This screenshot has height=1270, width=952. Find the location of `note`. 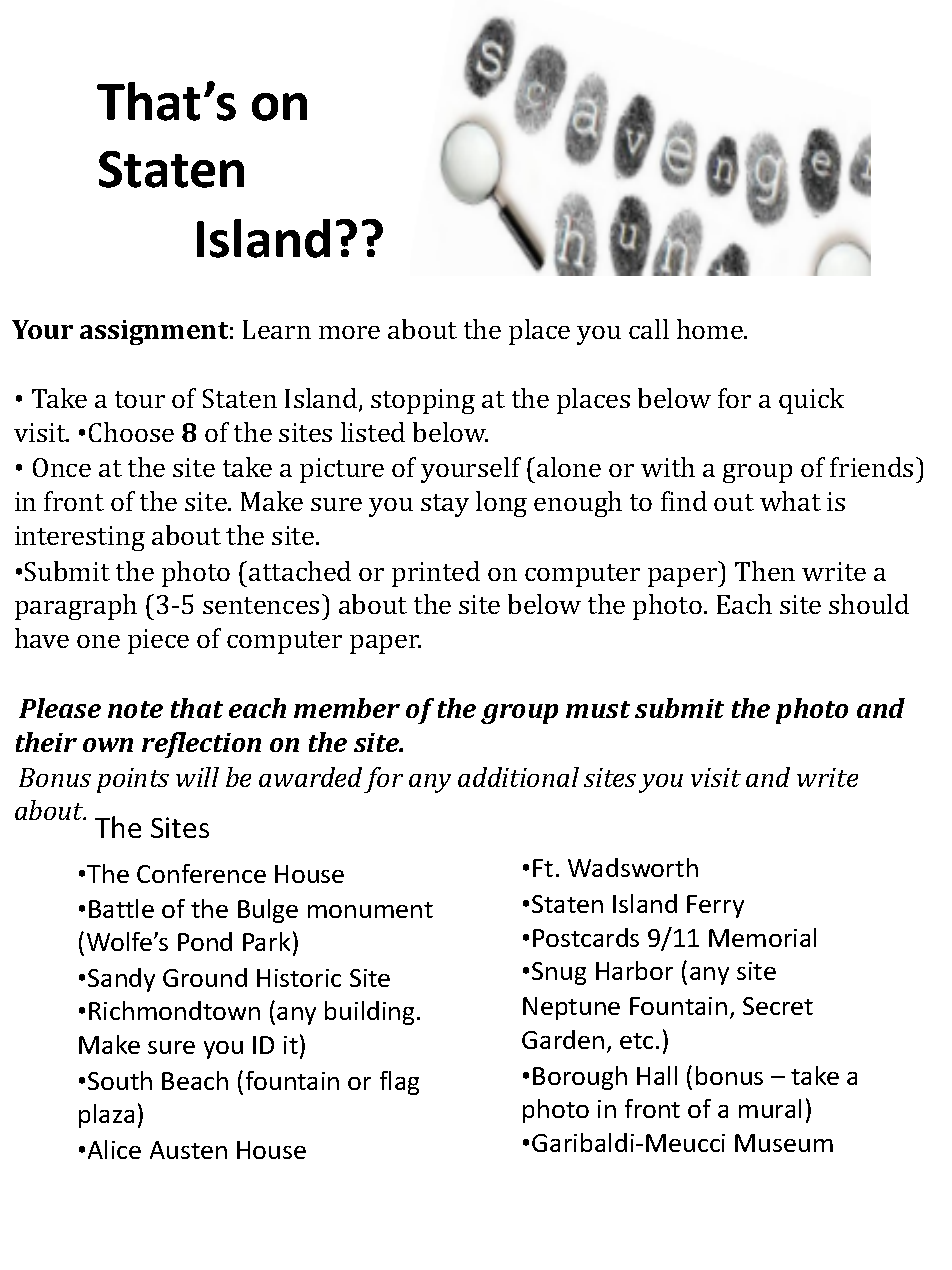

note is located at coordinates (135, 709).
